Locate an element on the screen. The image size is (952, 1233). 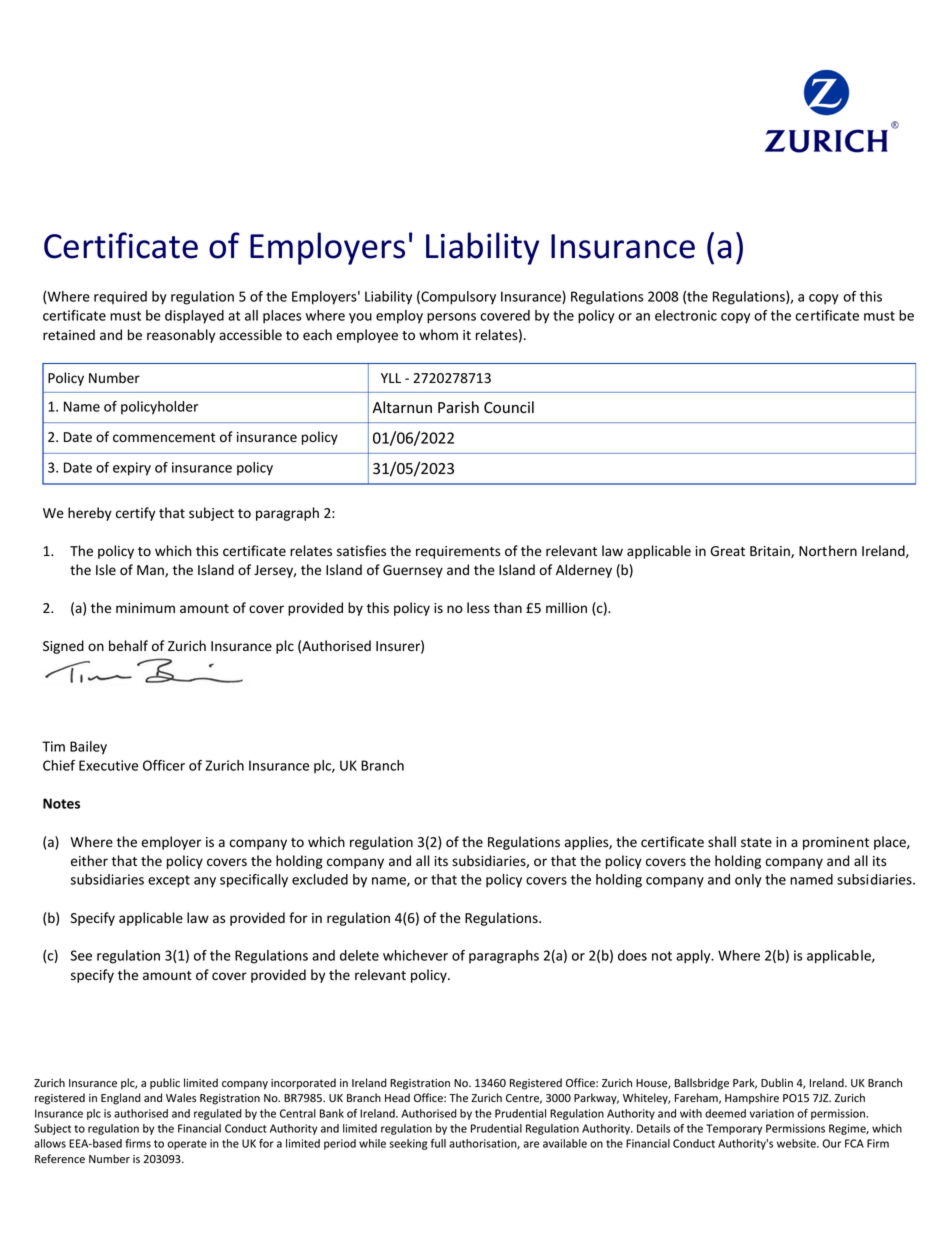
excluded is located at coordinates (320, 879).
